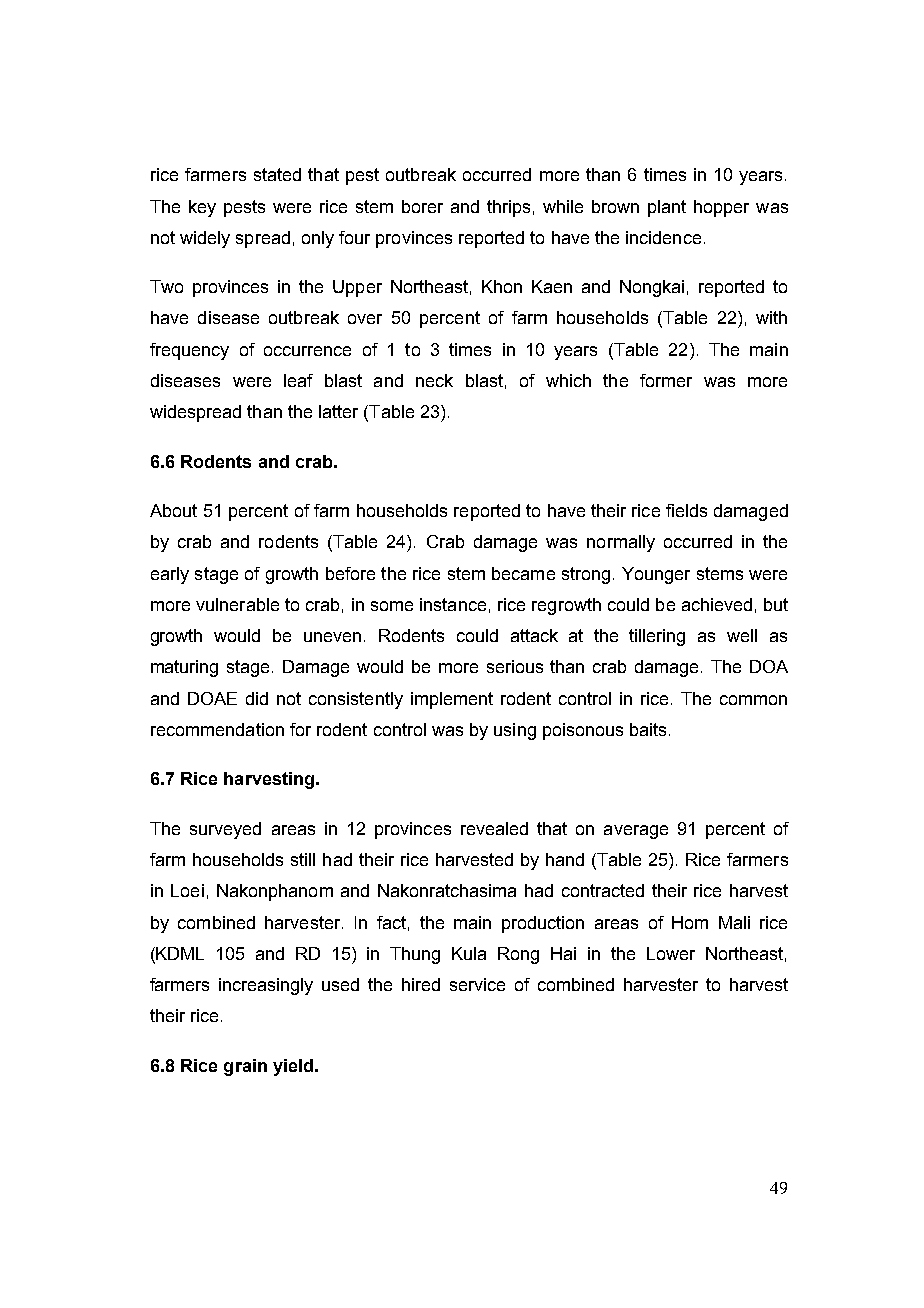 This document has height=1308, width=924. I want to click on key, so click(202, 208).
